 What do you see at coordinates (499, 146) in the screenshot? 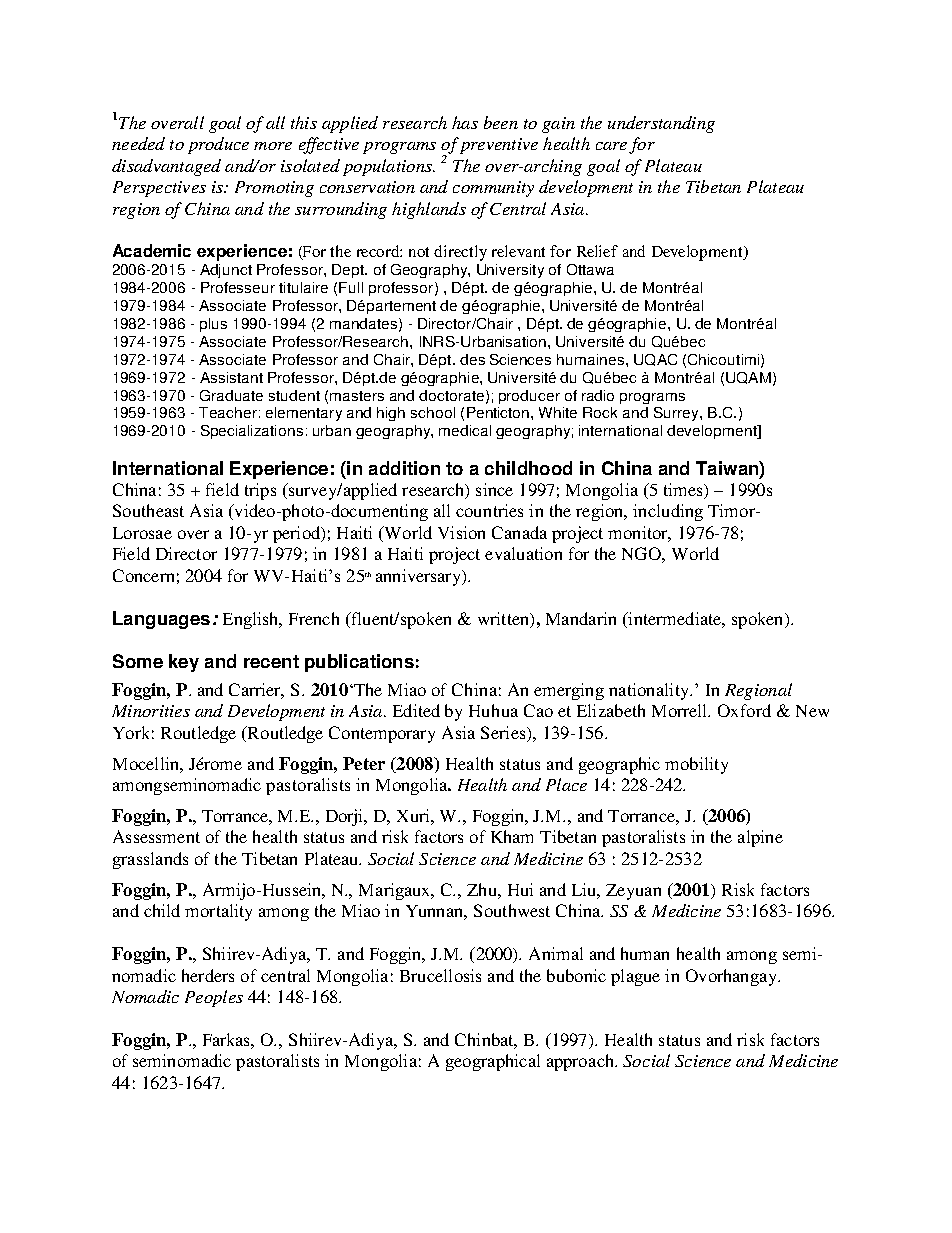
I see `preventive` at bounding box center [499, 146].
